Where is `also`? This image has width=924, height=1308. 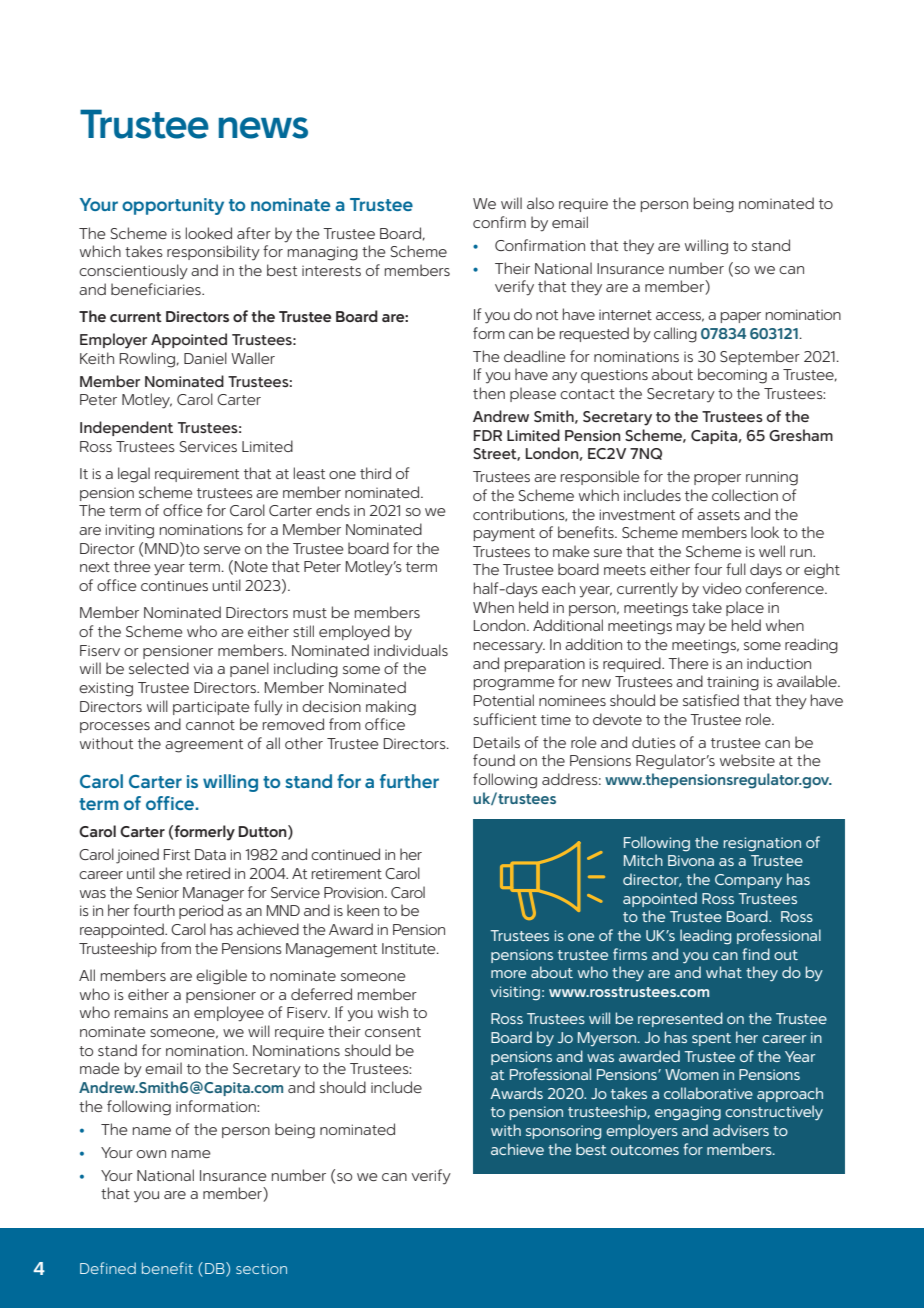
also is located at coordinates (540, 203).
